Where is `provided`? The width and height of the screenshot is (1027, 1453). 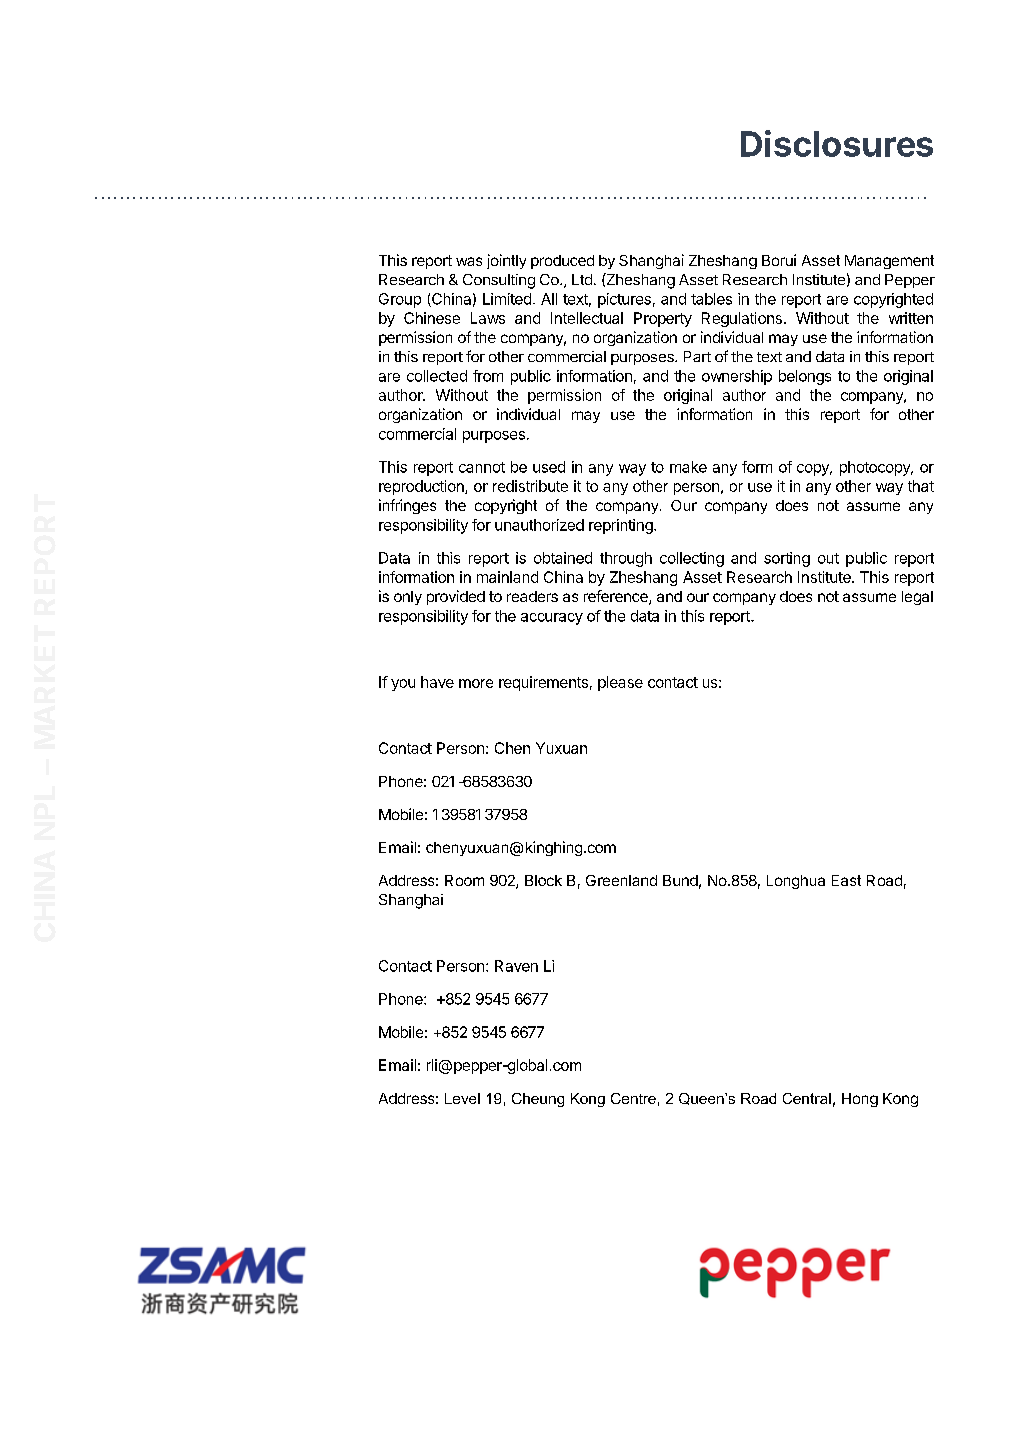 provided is located at coordinates (456, 597).
